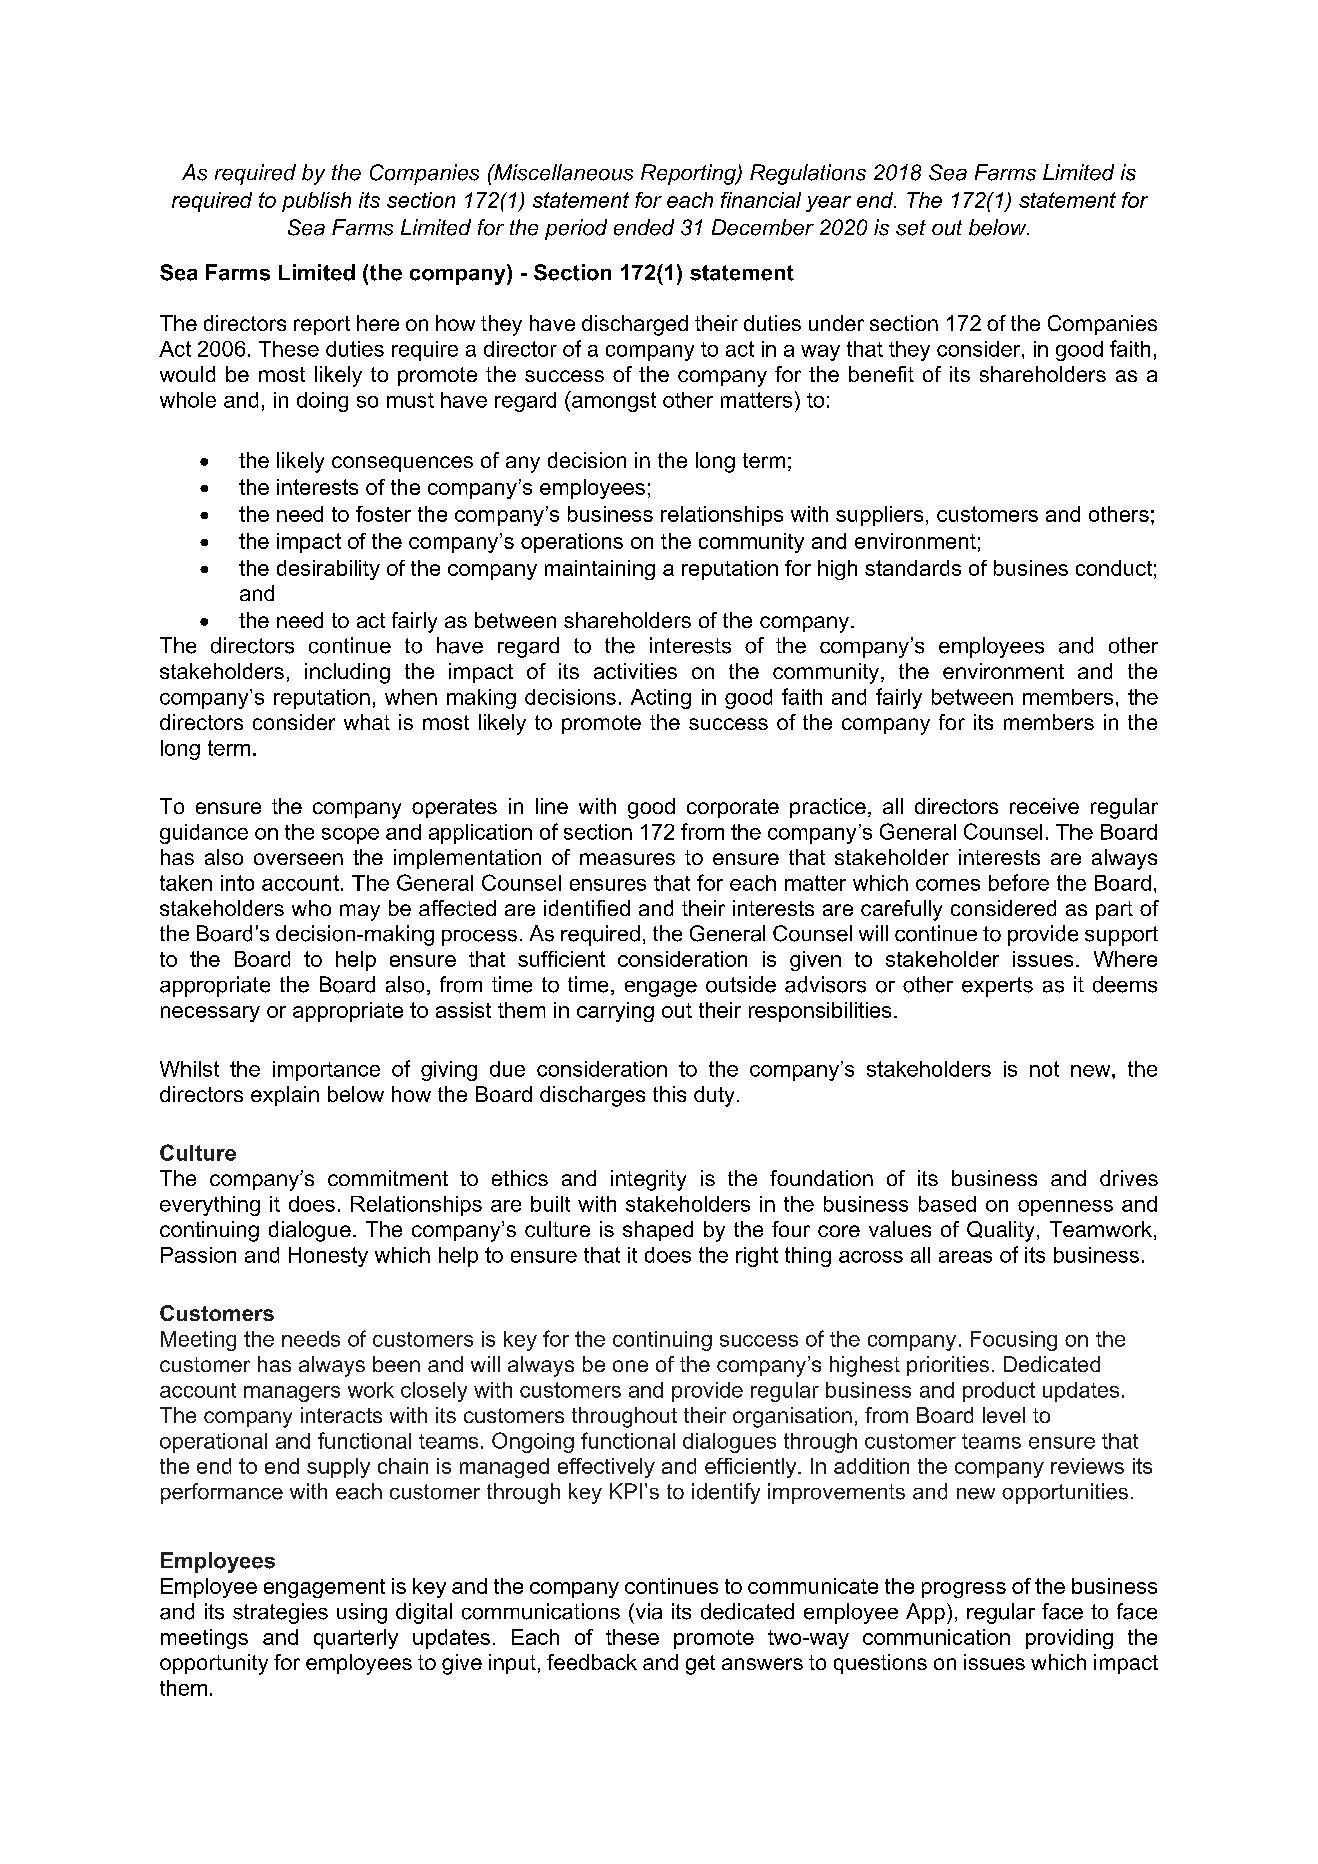  I want to click on set, so click(911, 228).
